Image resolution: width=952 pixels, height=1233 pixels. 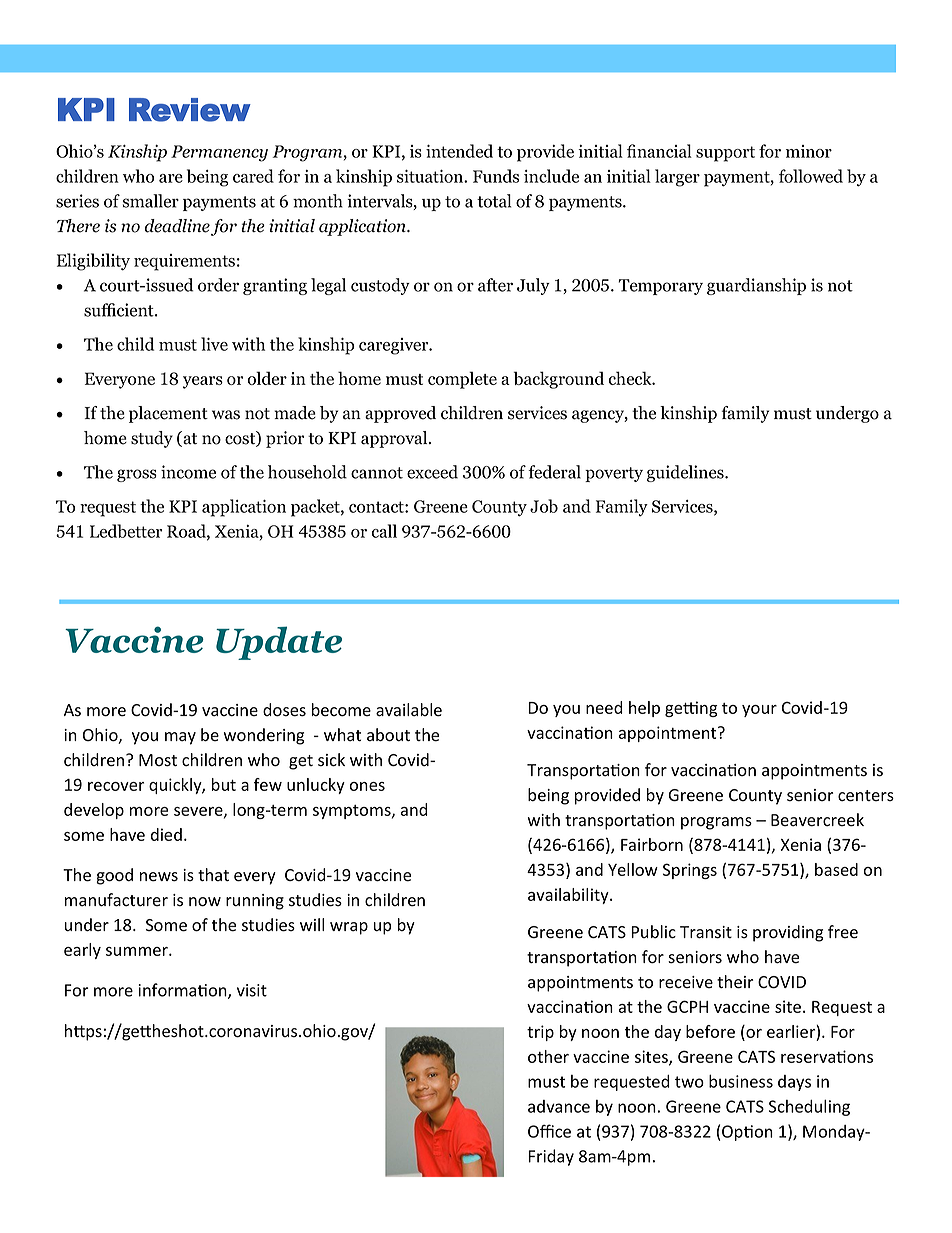 I want to click on intended, so click(x=459, y=151).
